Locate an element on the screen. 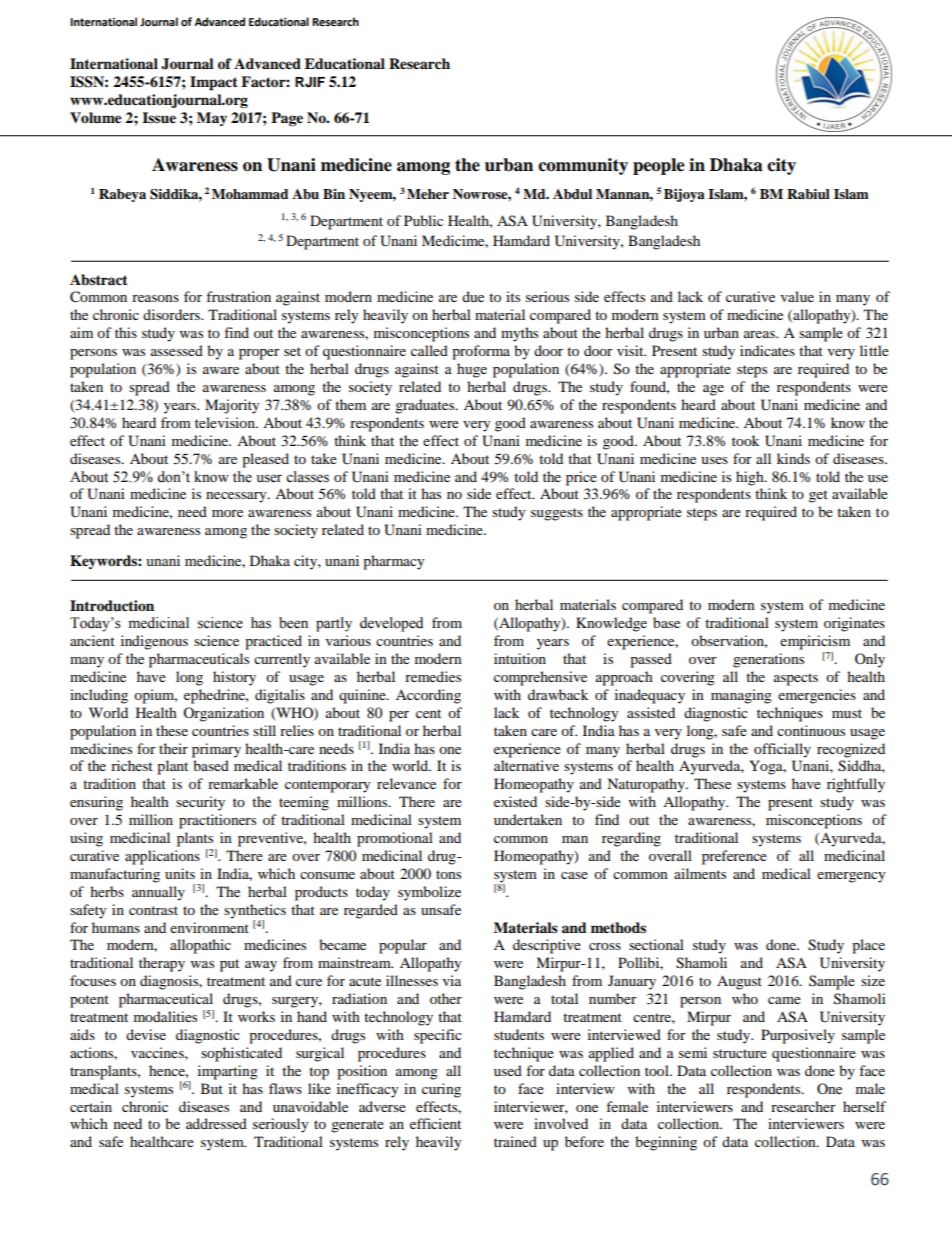  According is located at coordinates (428, 696).
